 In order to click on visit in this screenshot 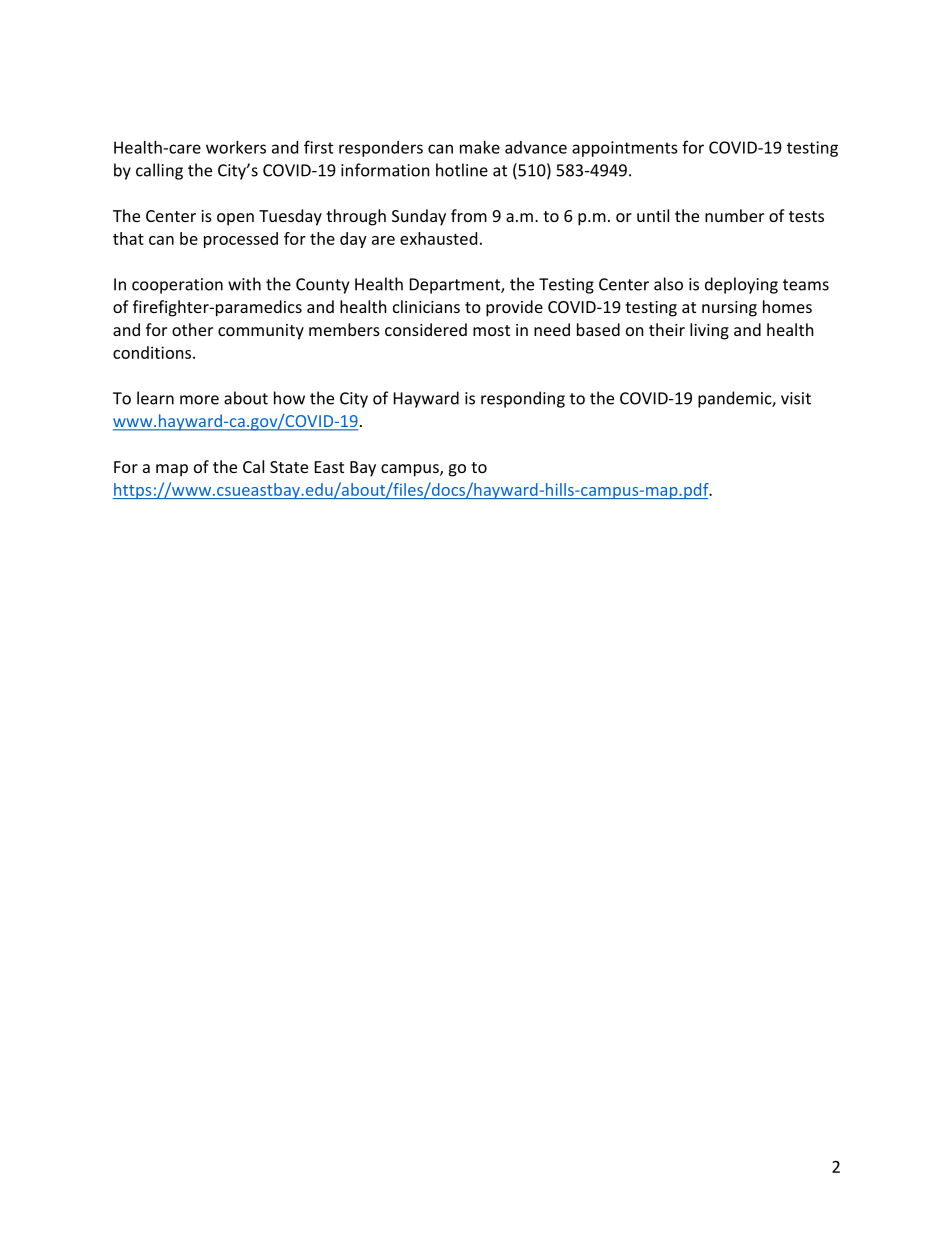, I will do `click(796, 398)`.
